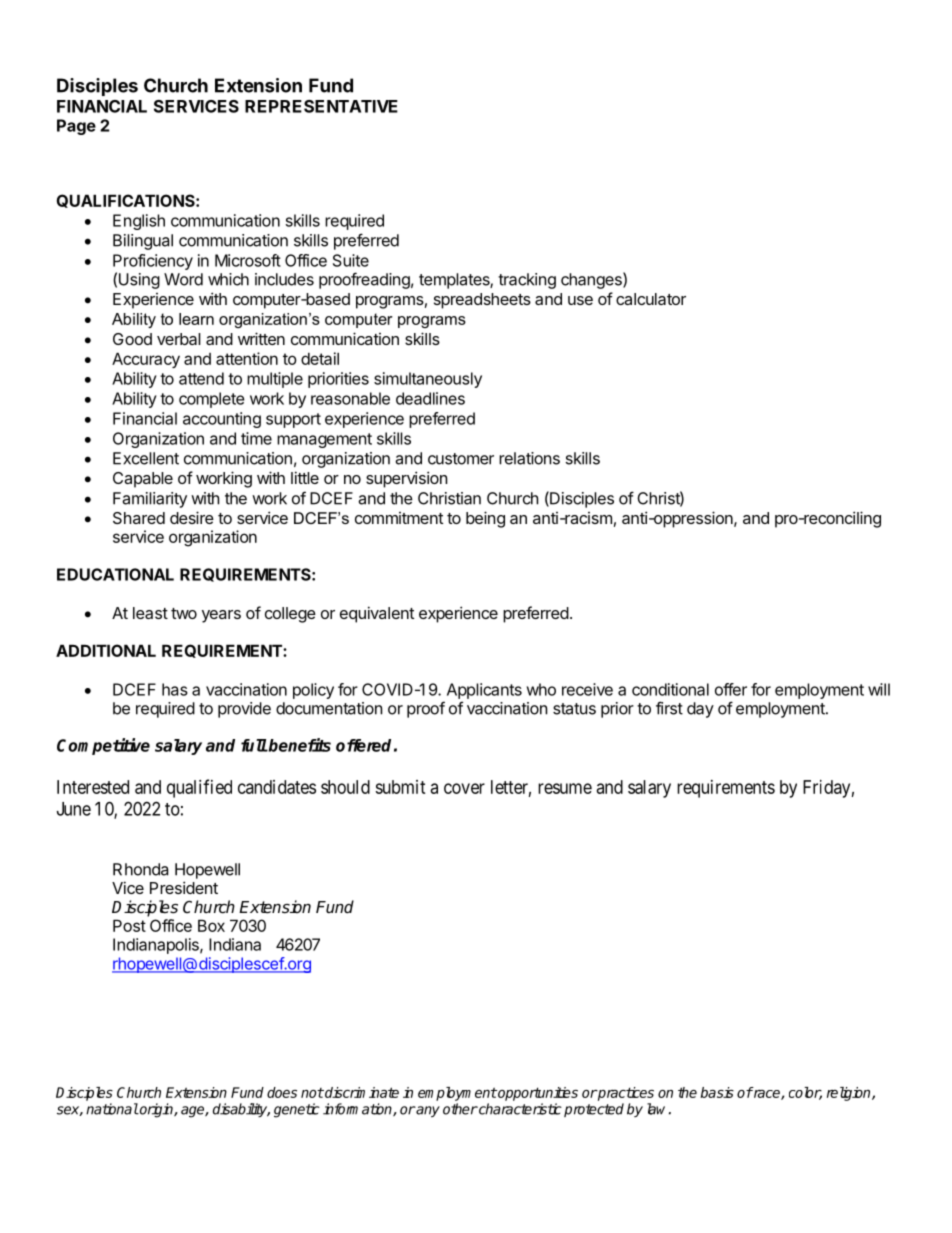  I want to click on national, so click(112, 1109).
